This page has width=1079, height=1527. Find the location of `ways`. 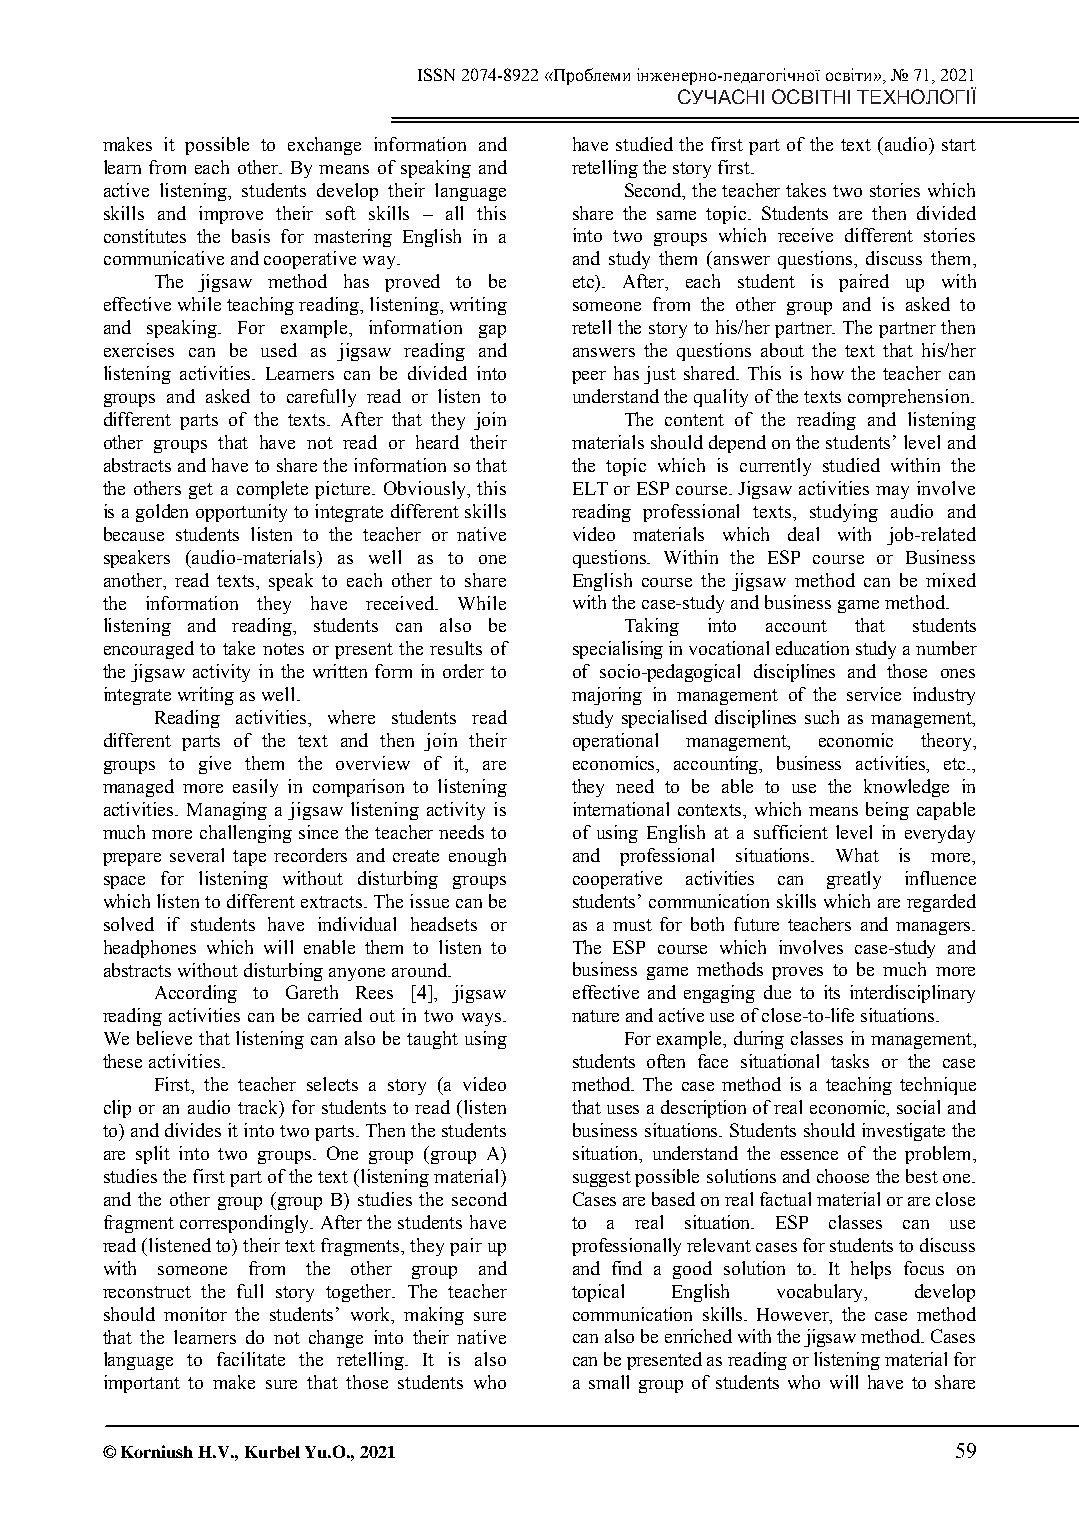

ways is located at coordinates (483, 1019).
